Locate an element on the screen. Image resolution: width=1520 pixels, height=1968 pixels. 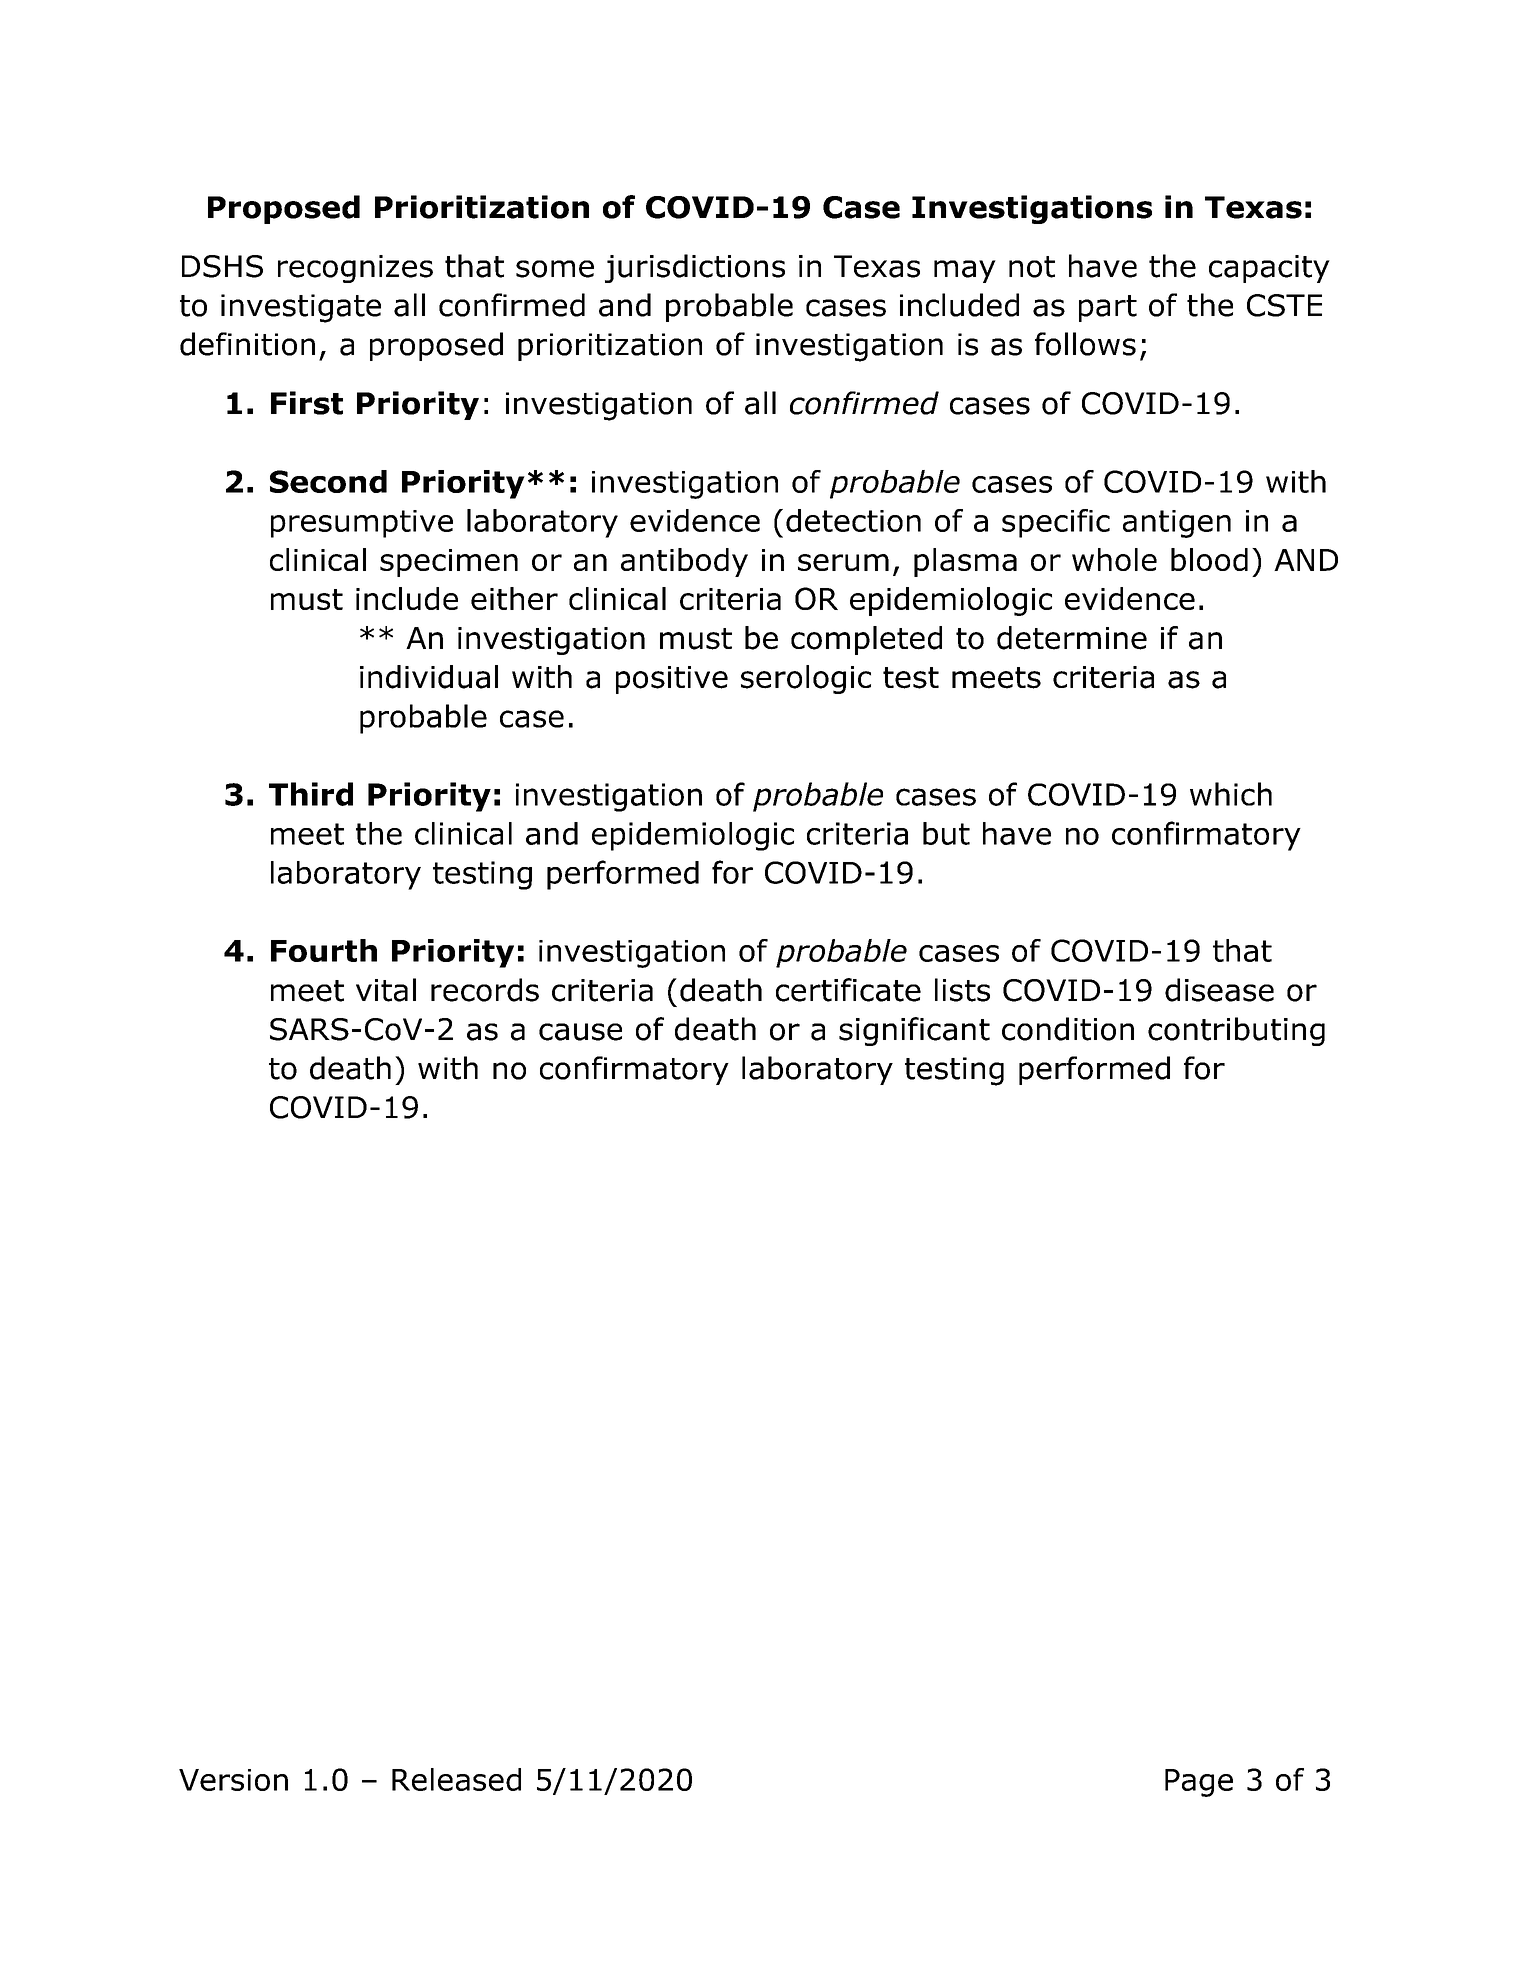
investigate is located at coordinates (301, 308).
